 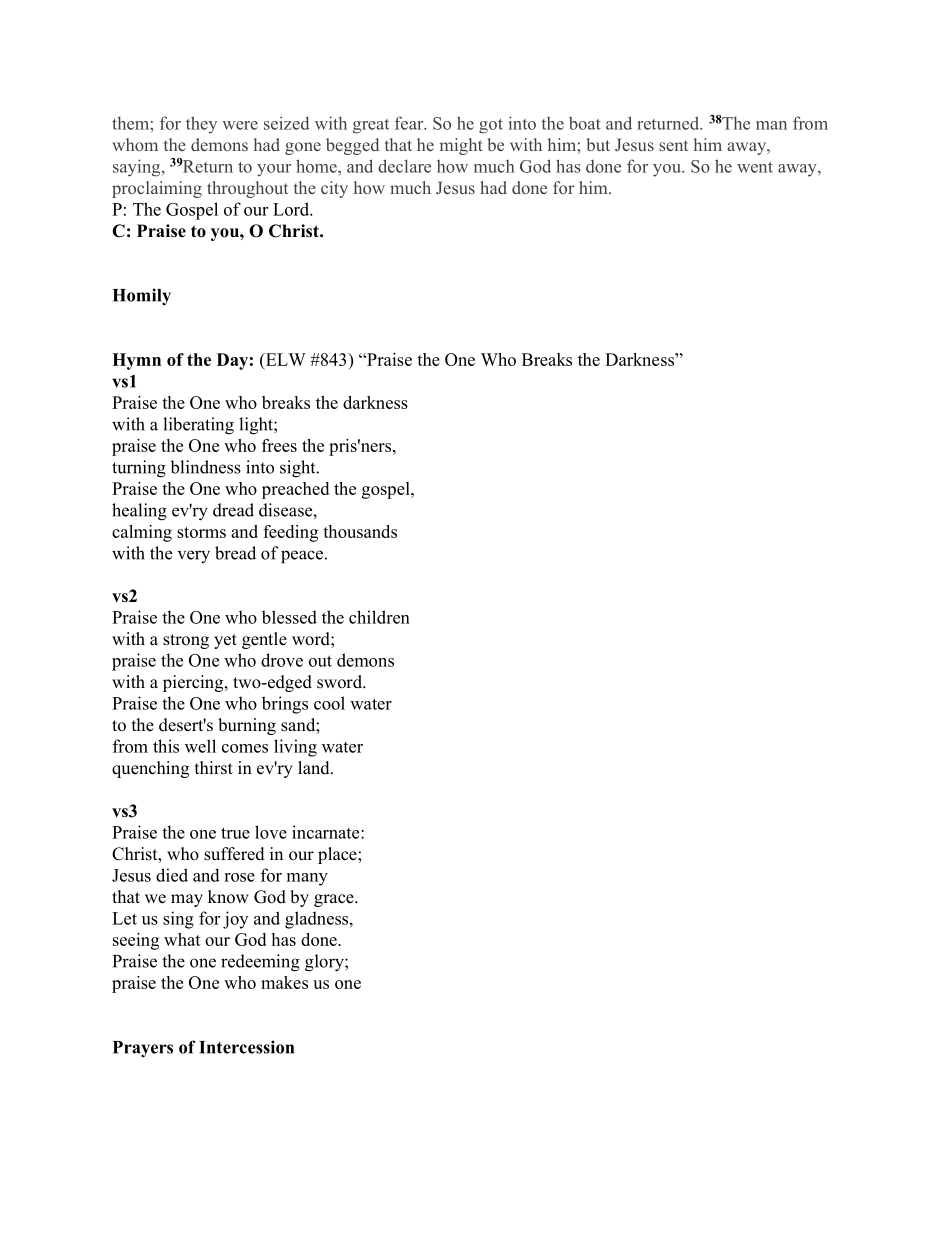 I want to click on Intercession, so click(x=246, y=1047).
